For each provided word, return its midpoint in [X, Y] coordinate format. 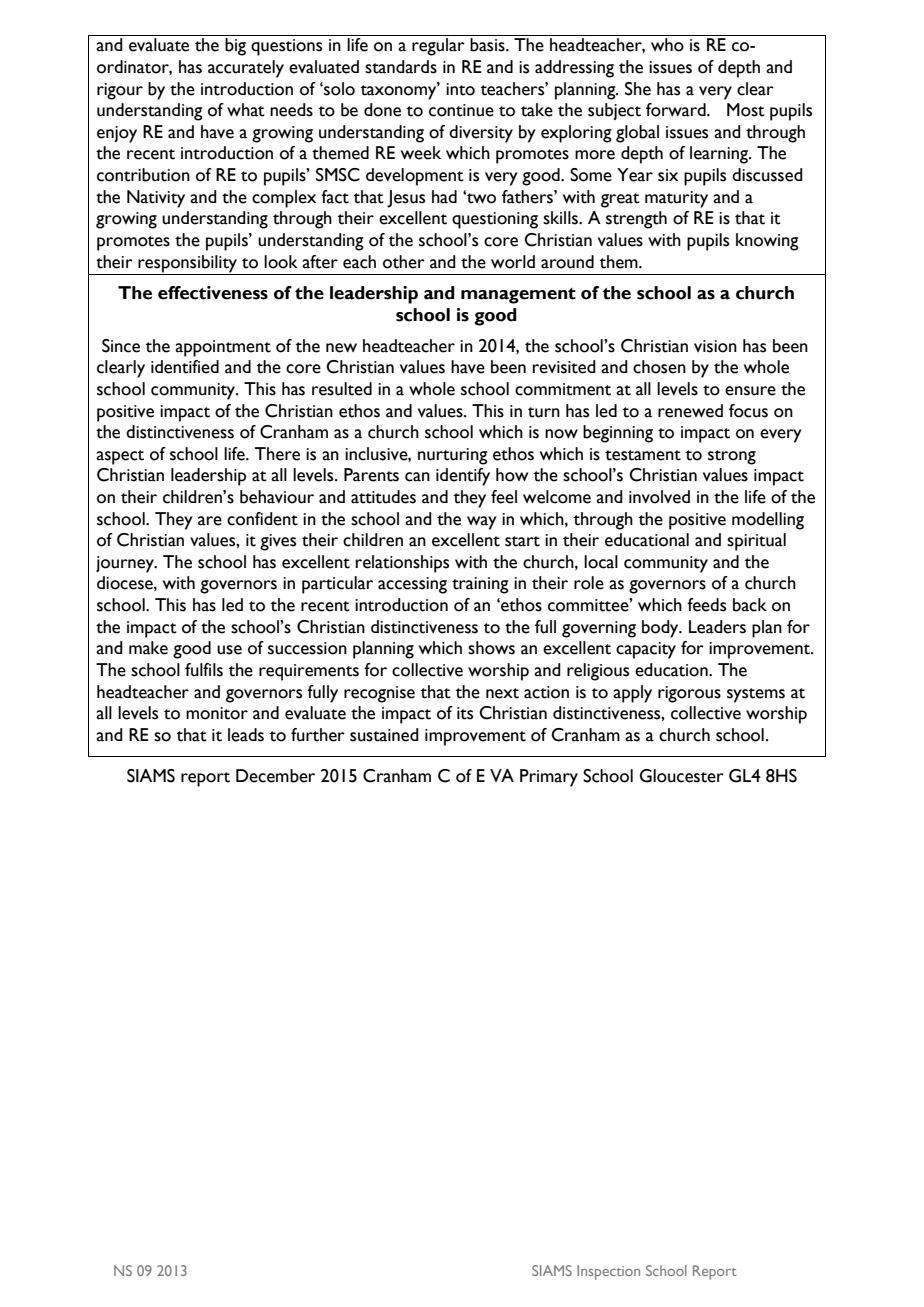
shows [491, 648]
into [460, 89]
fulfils [204, 670]
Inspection [608, 1272]
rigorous [689, 694]
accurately [246, 69]
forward [677, 110]
